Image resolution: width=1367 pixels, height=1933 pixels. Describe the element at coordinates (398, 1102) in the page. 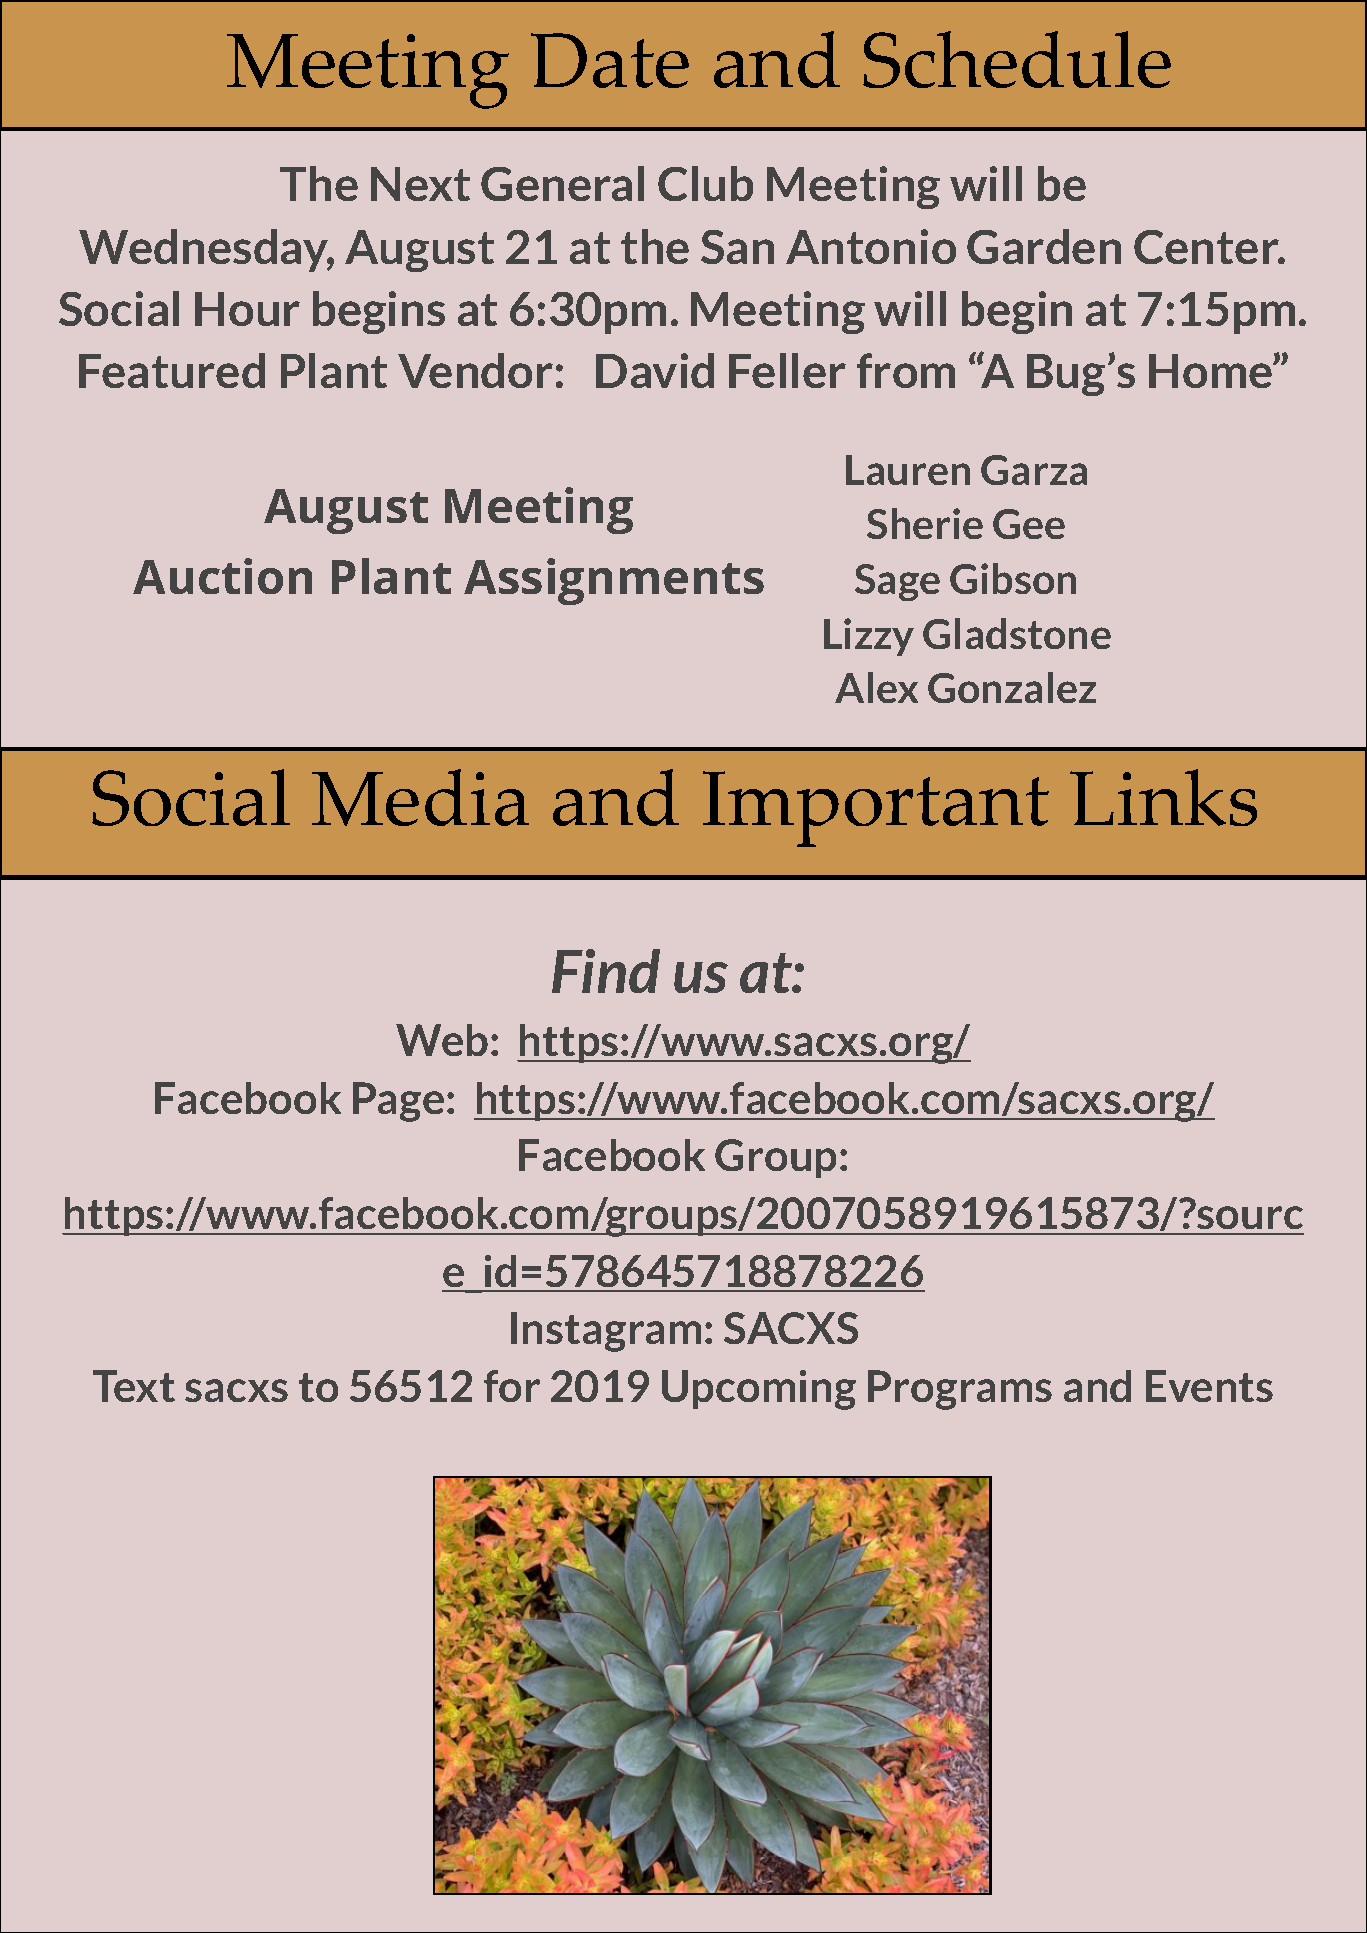

I see `Page` at that location.
